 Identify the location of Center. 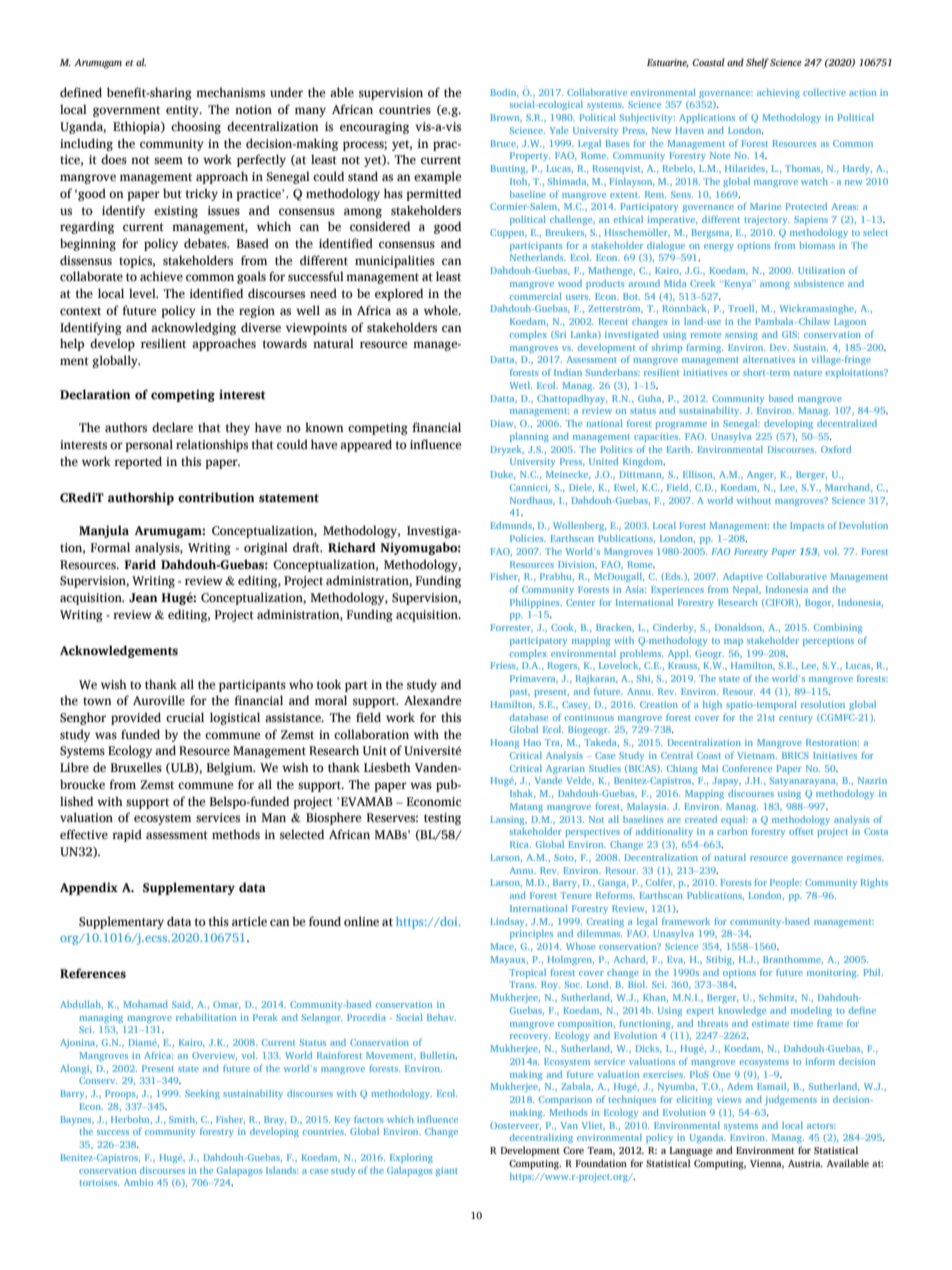
(580, 602).
